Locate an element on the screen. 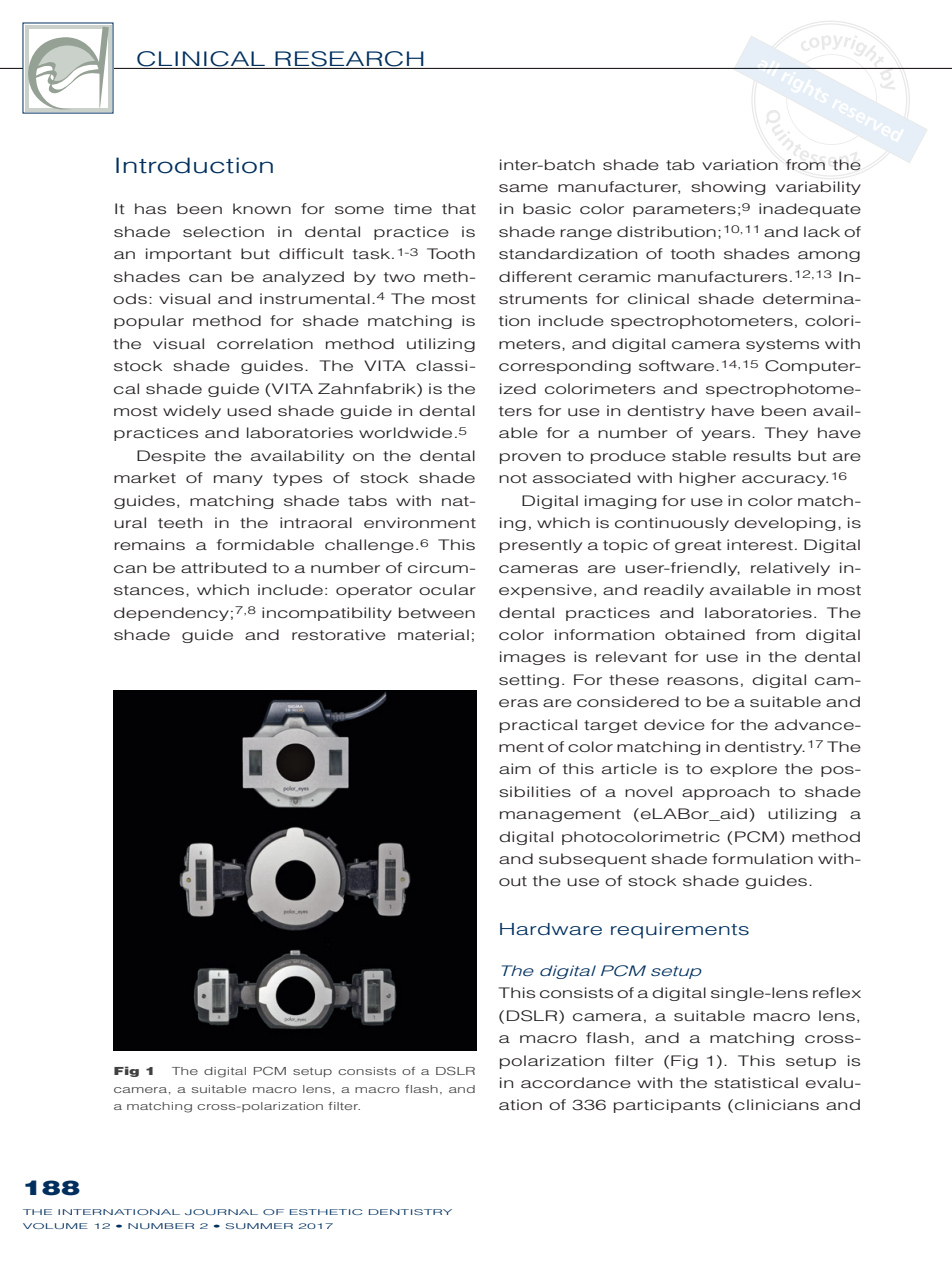 The height and width of the screenshot is (1270, 952). attributed is located at coordinates (223, 567).
